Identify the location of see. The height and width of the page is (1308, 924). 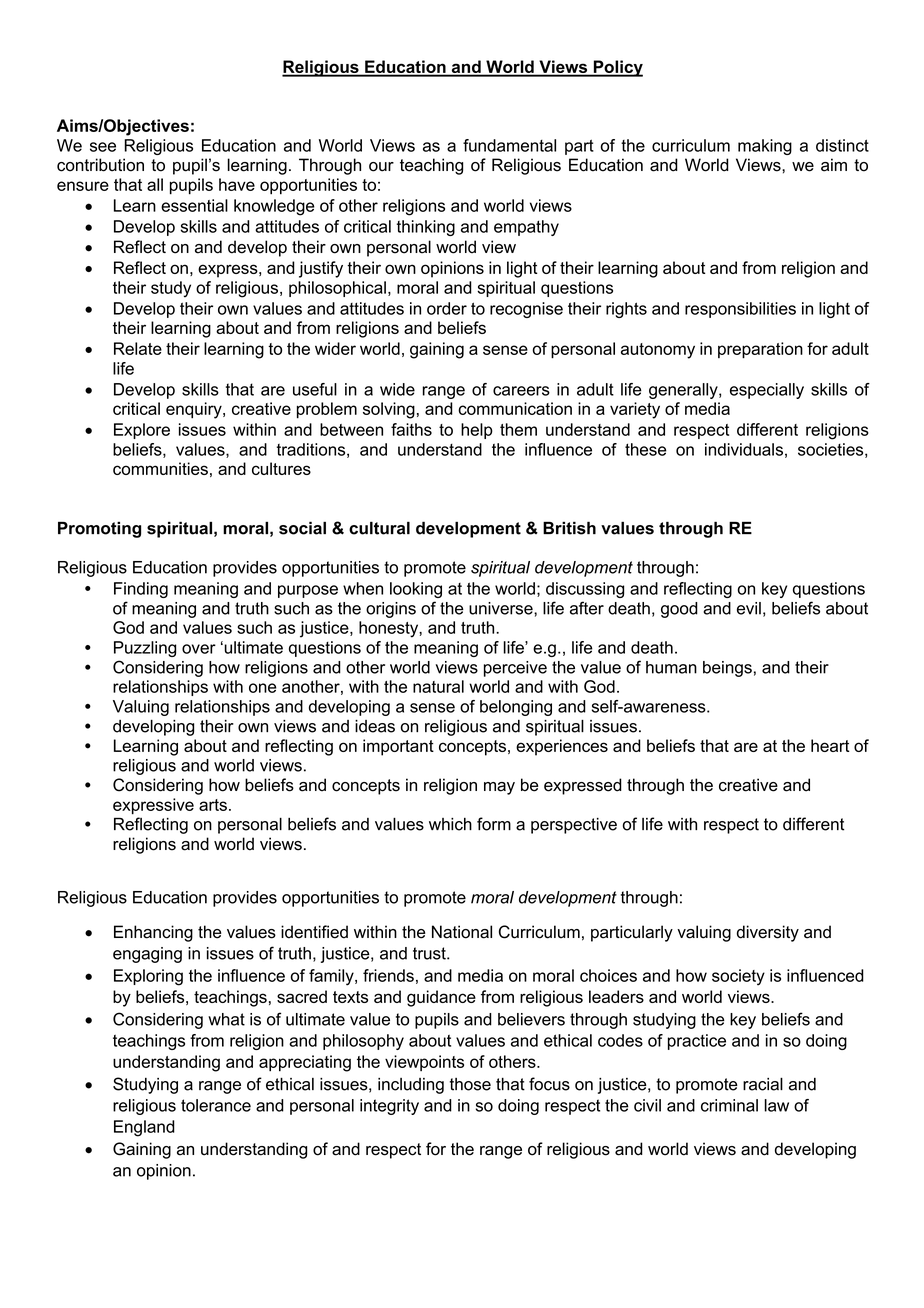
(103, 147).
